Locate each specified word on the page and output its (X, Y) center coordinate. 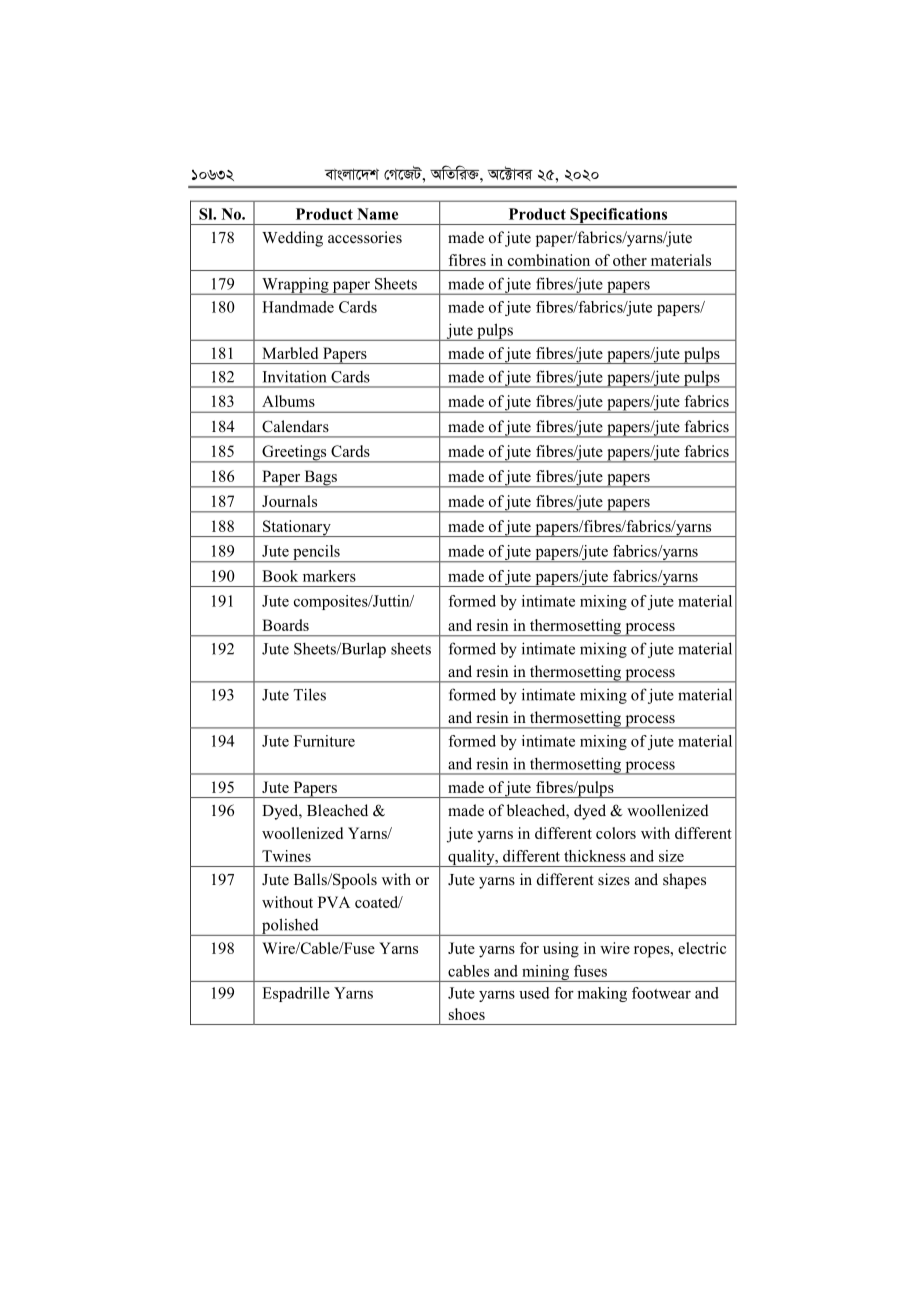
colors (616, 833)
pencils (316, 553)
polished (290, 927)
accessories (365, 237)
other (630, 260)
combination (549, 260)
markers (329, 576)
